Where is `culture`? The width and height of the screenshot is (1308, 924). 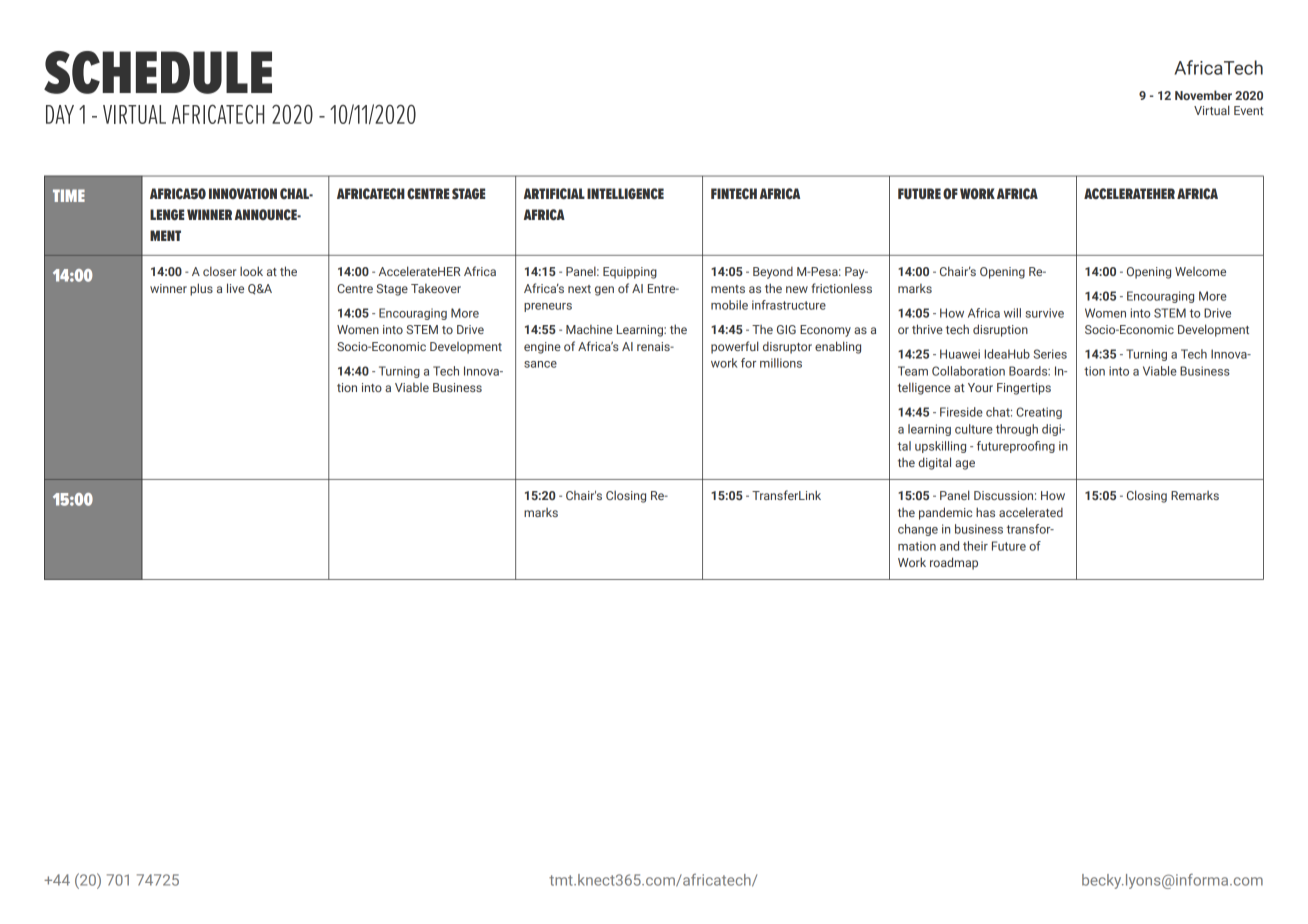
culture is located at coordinates (974, 429).
